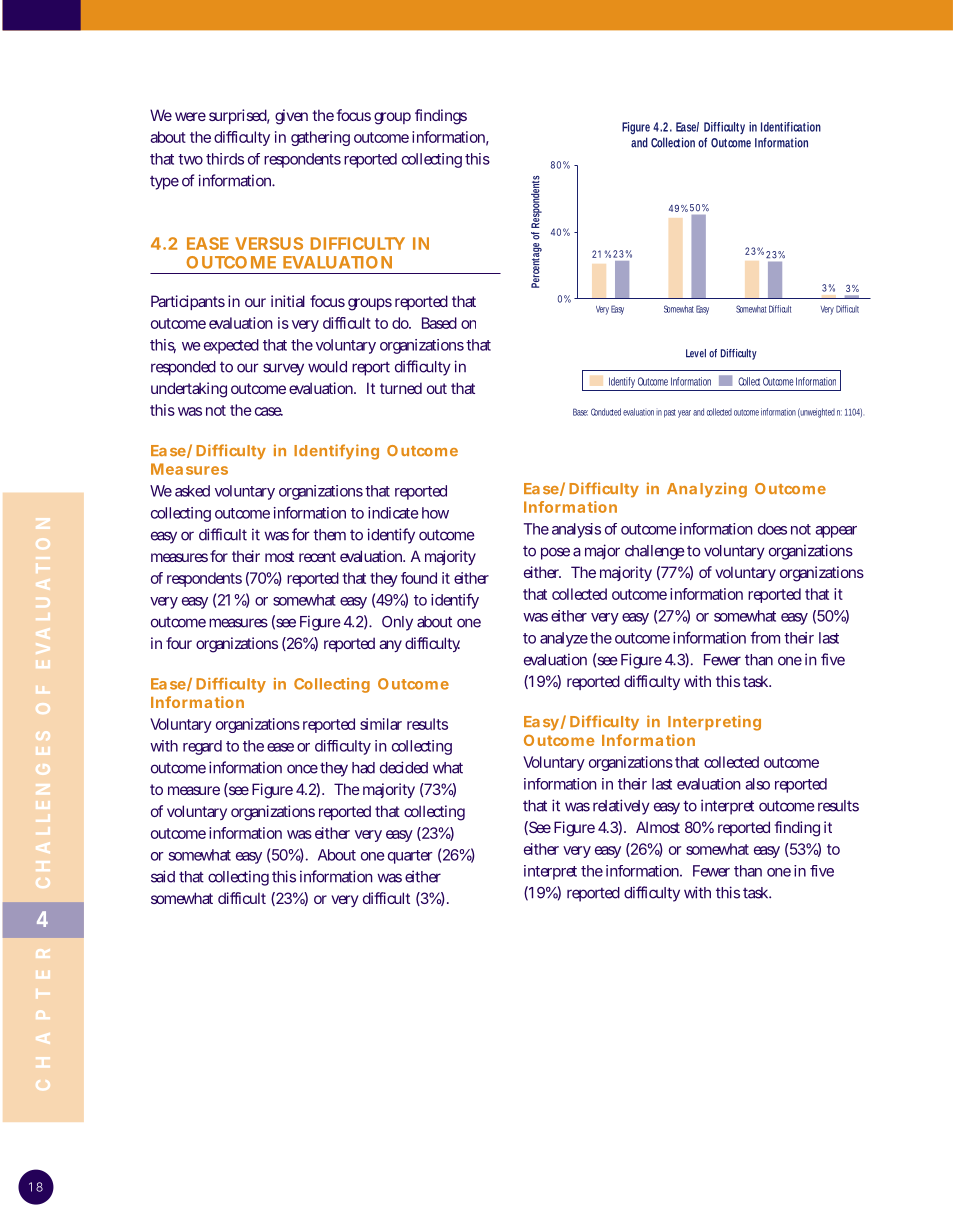 The width and height of the page is (955, 1232). What do you see at coordinates (564, 639) in the page?
I see `analyze` at bounding box center [564, 639].
